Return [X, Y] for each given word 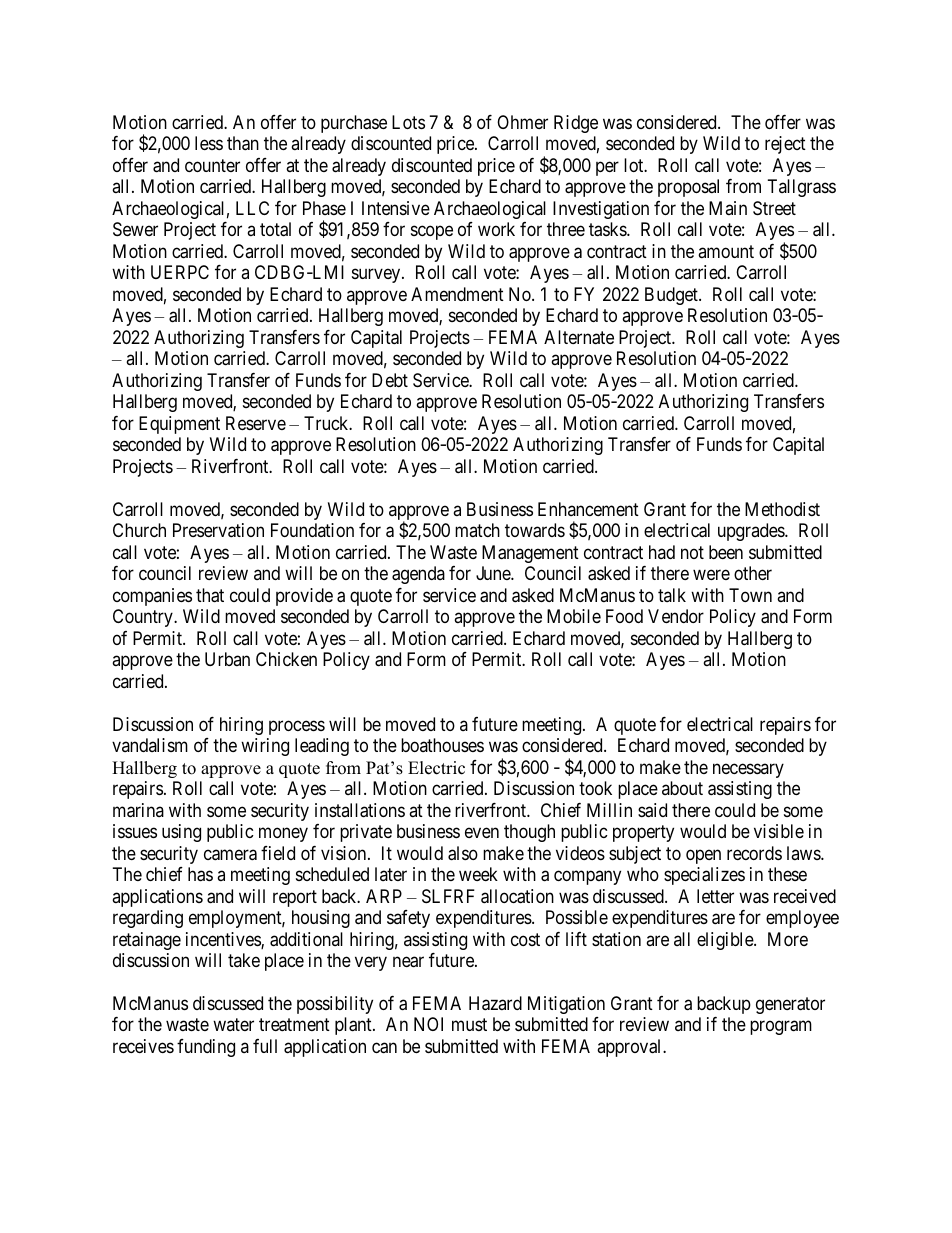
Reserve [256, 423]
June [494, 573]
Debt [390, 380]
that [210, 595]
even [482, 832]
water [233, 1025]
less [209, 143]
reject [785, 145]
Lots [408, 122]
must [469, 1025]
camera [230, 855]
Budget [672, 296]
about [682, 788]
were [711, 575]
